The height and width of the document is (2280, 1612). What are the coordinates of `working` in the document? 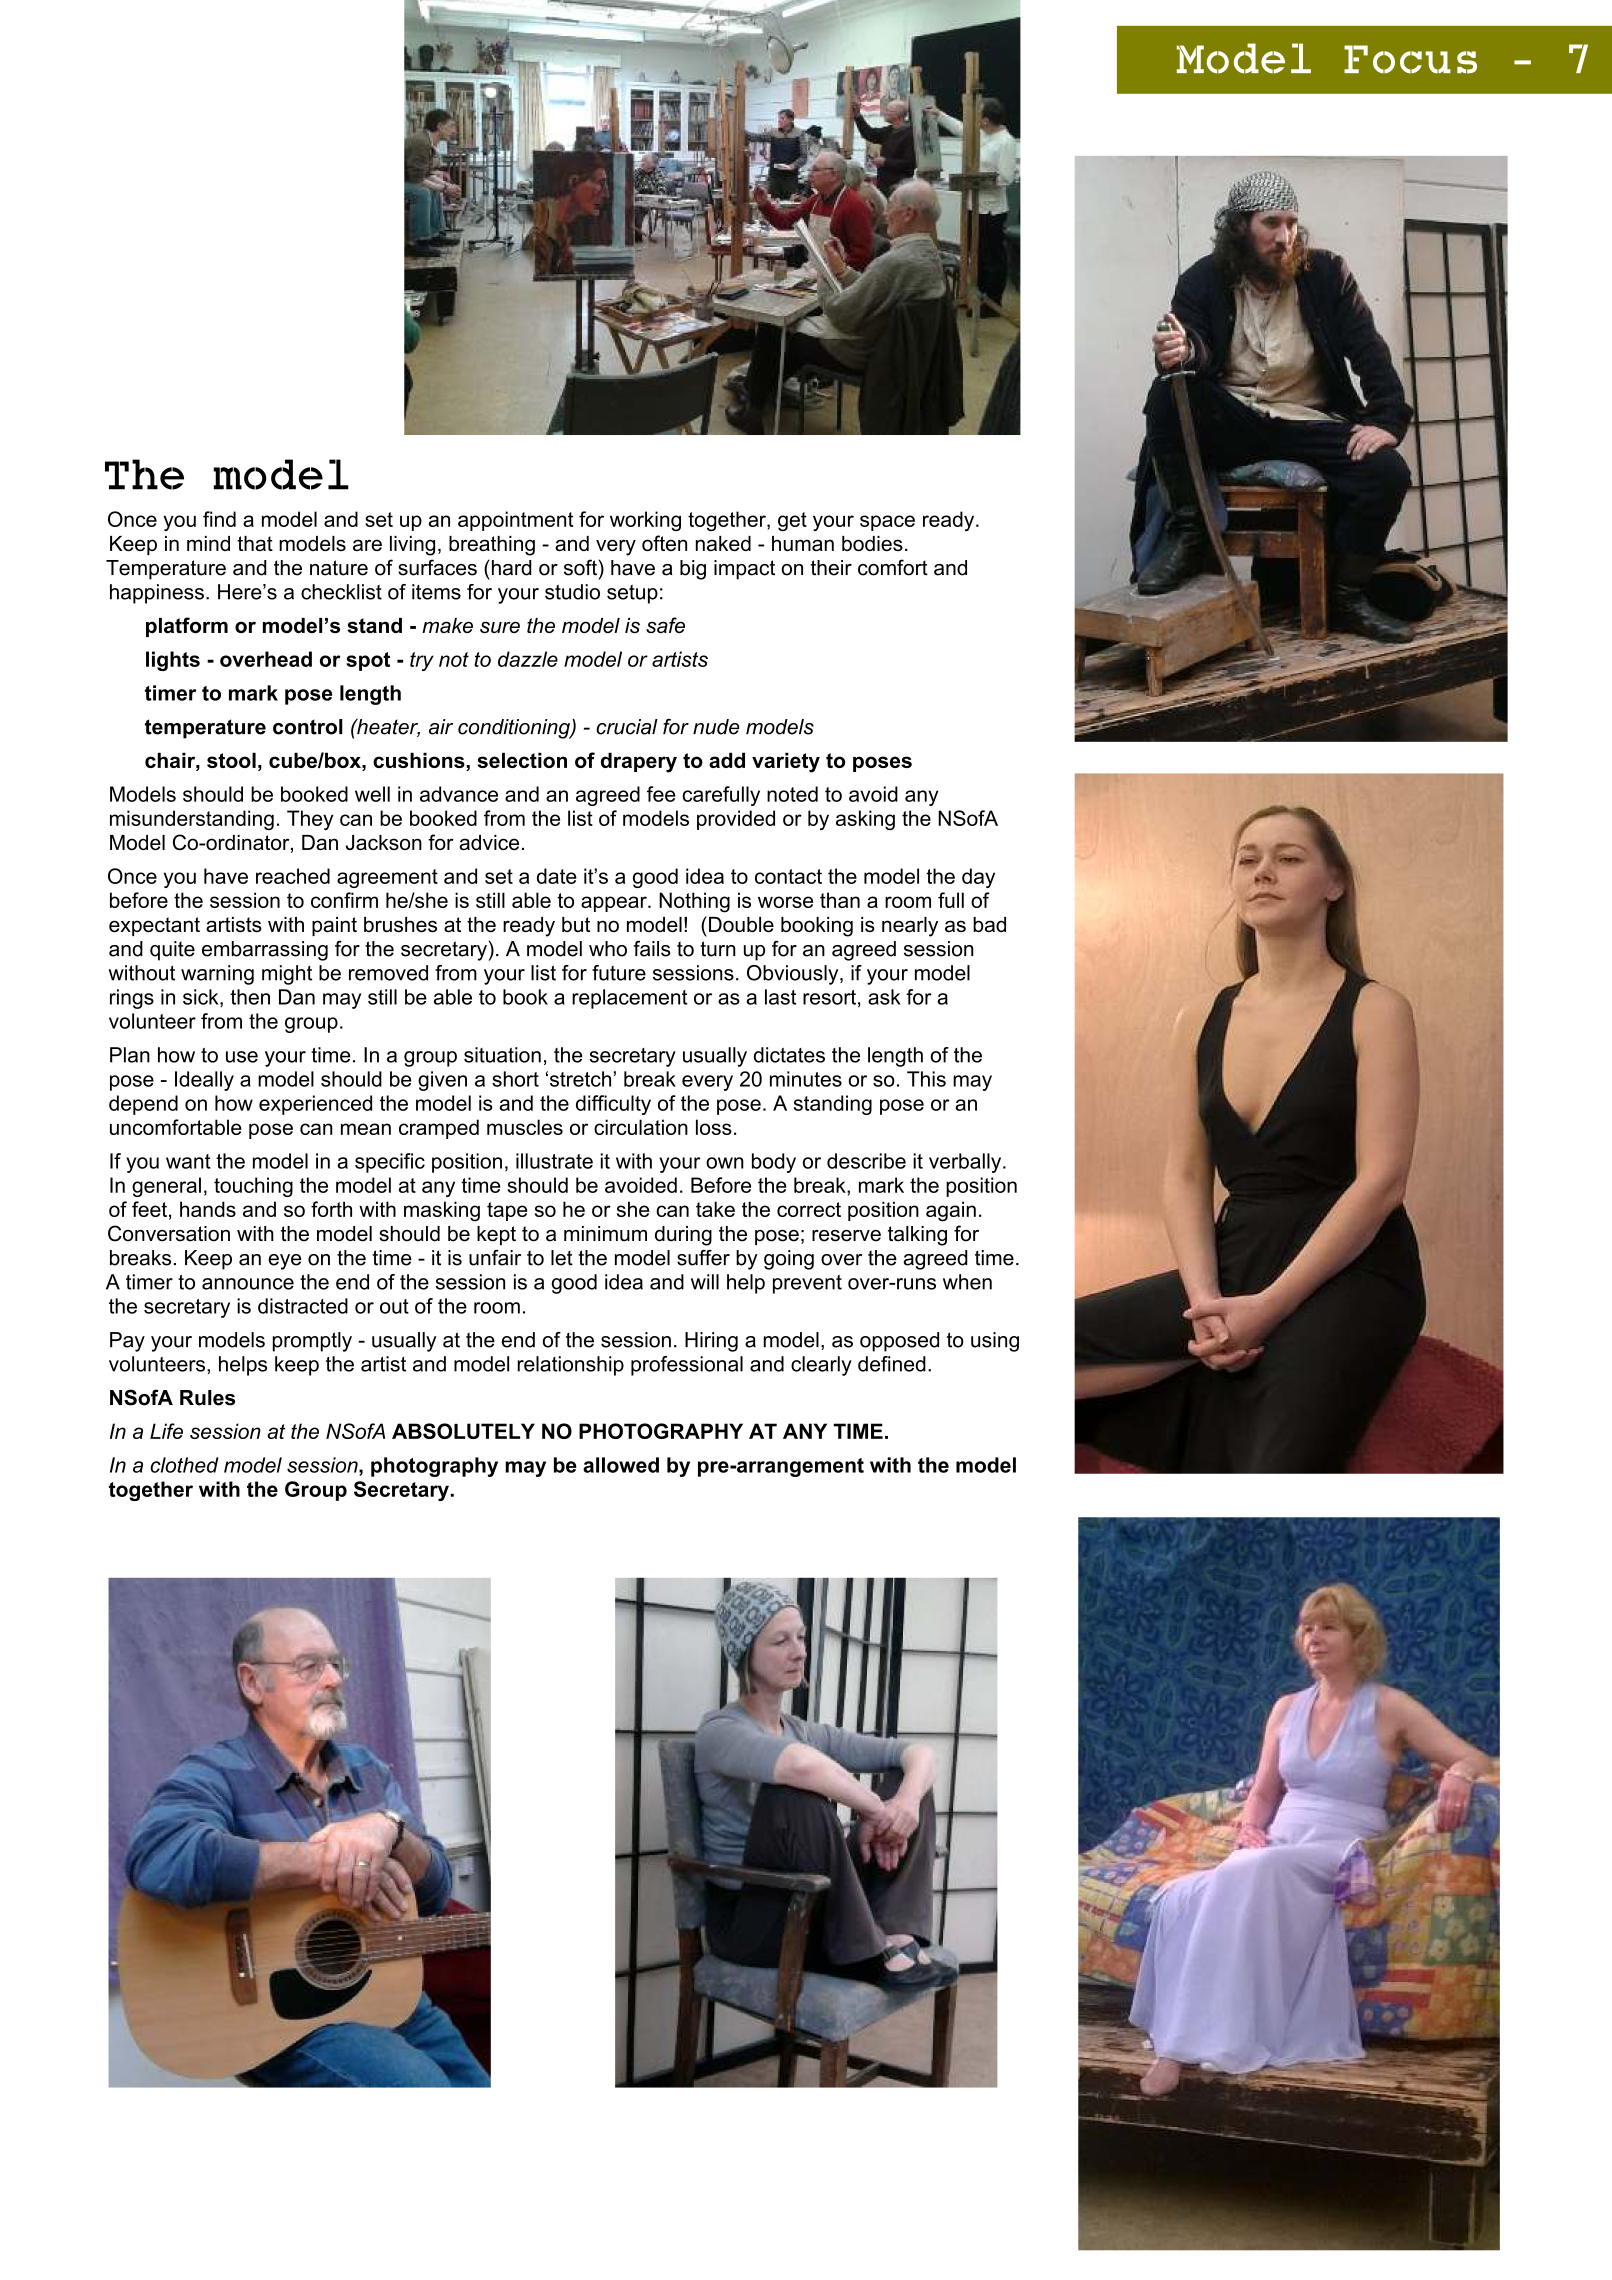 It's located at (645, 521).
